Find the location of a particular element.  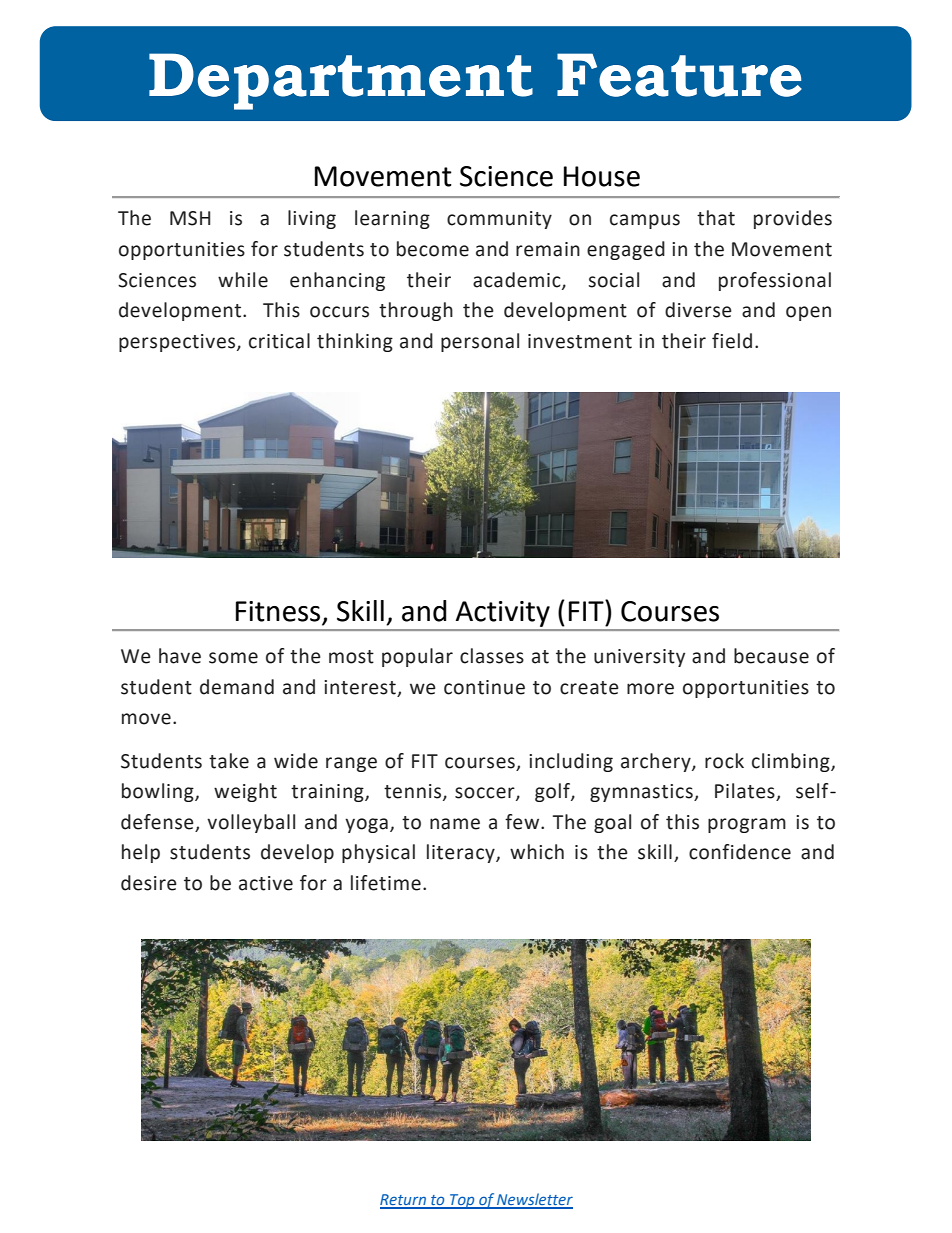

confidence is located at coordinates (740, 852).
